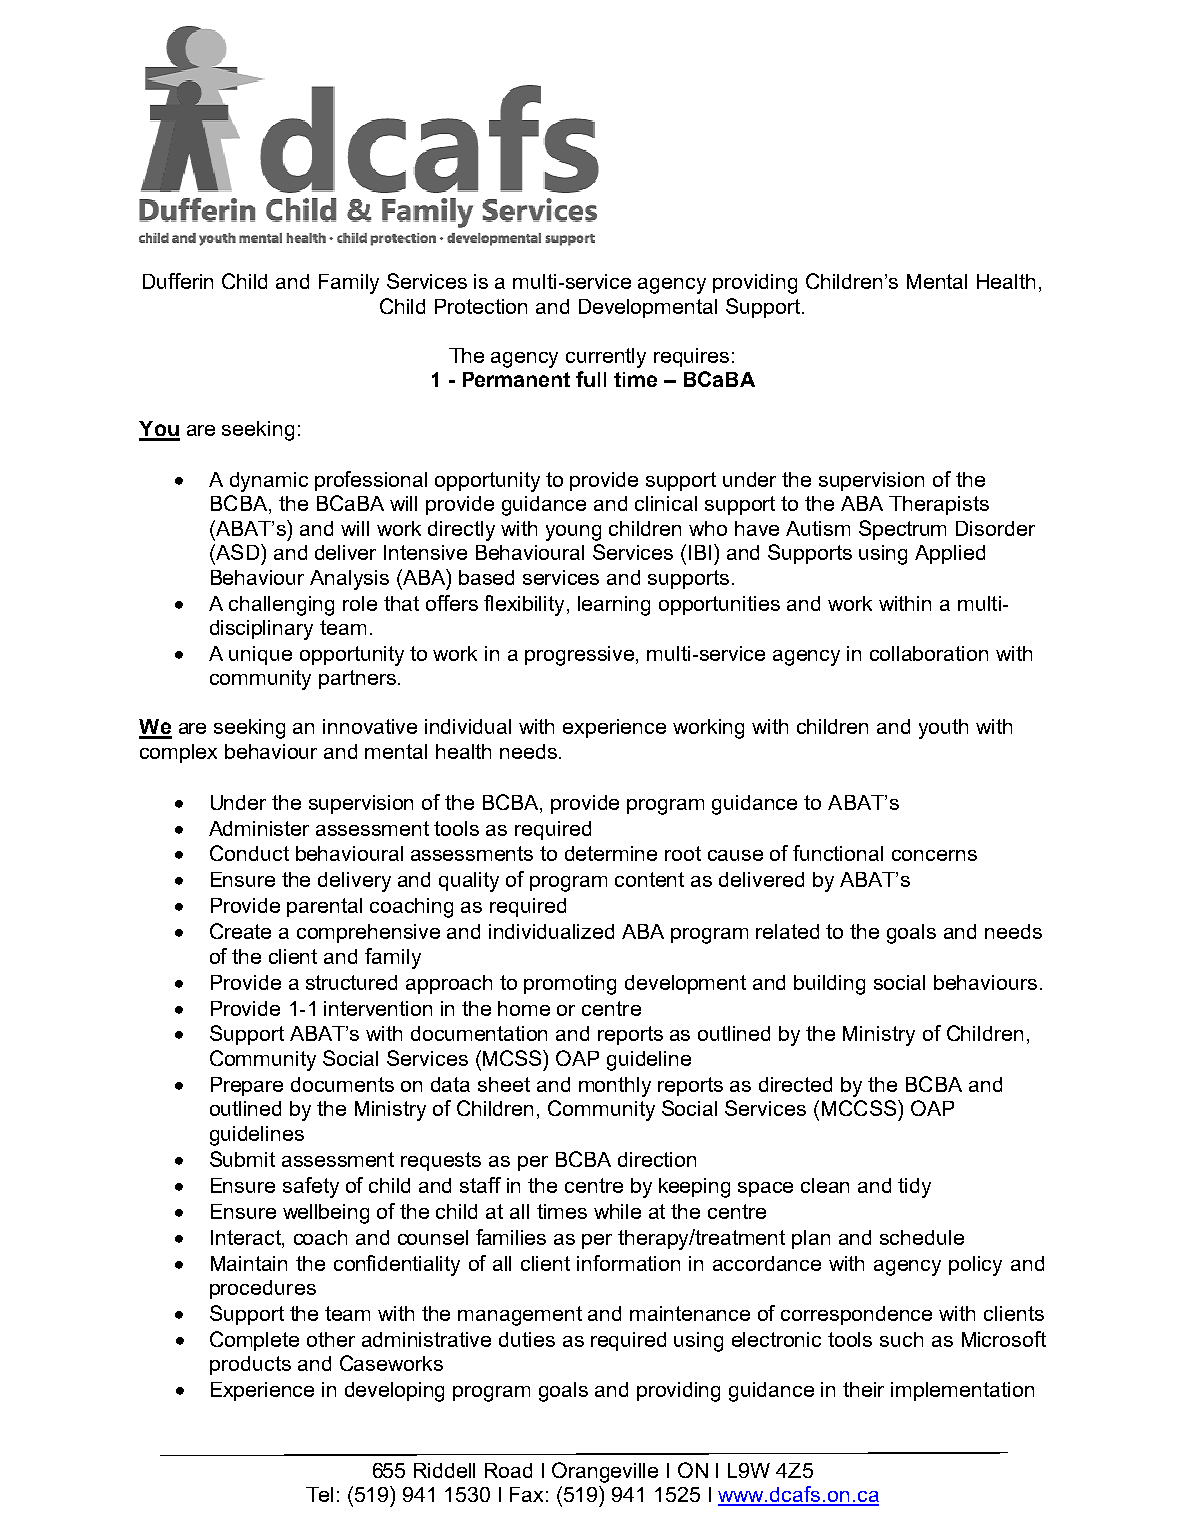 The height and width of the screenshot is (1534, 1185). What do you see at coordinates (795, 1084) in the screenshot?
I see `directed` at bounding box center [795, 1084].
